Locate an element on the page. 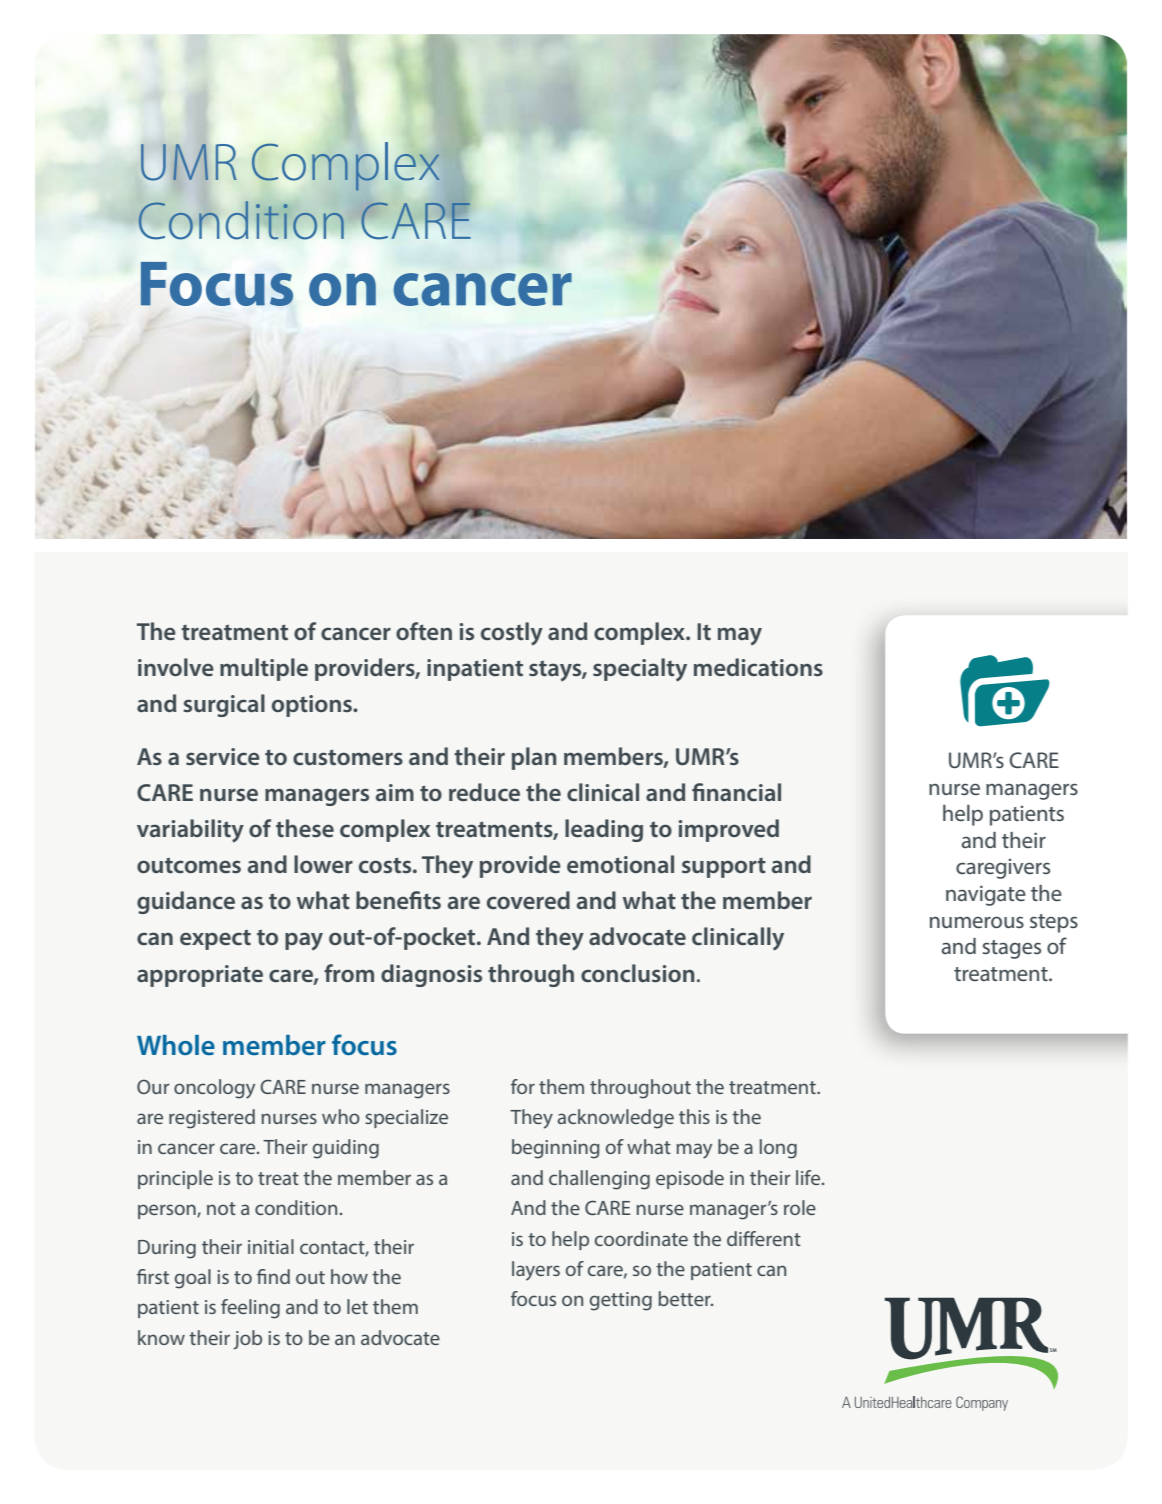 The width and height of the image is (1162, 1504). appropriate is located at coordinates (200, 976).
